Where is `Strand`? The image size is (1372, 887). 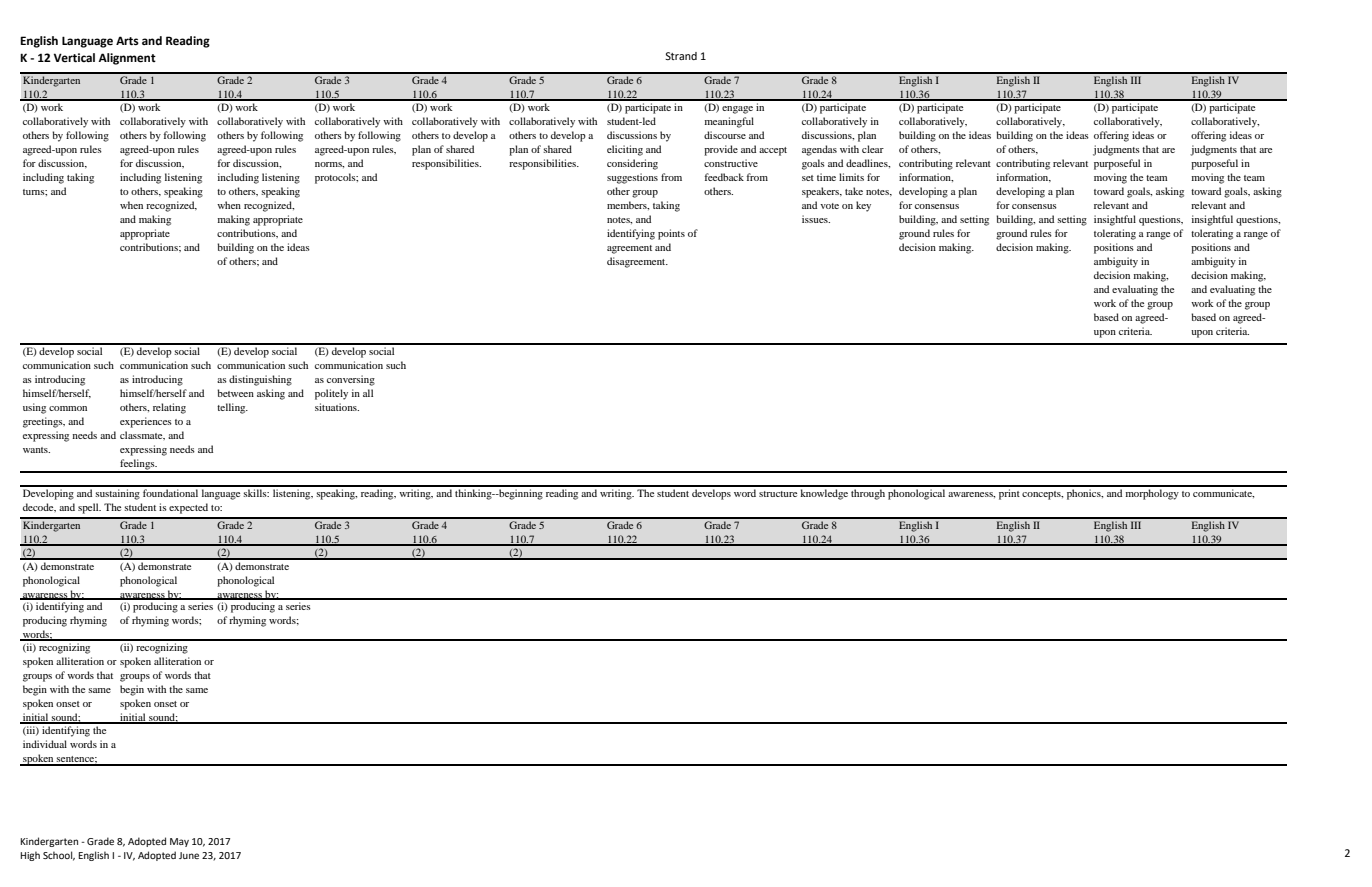 Strand is located at coordinates (681, 56).
